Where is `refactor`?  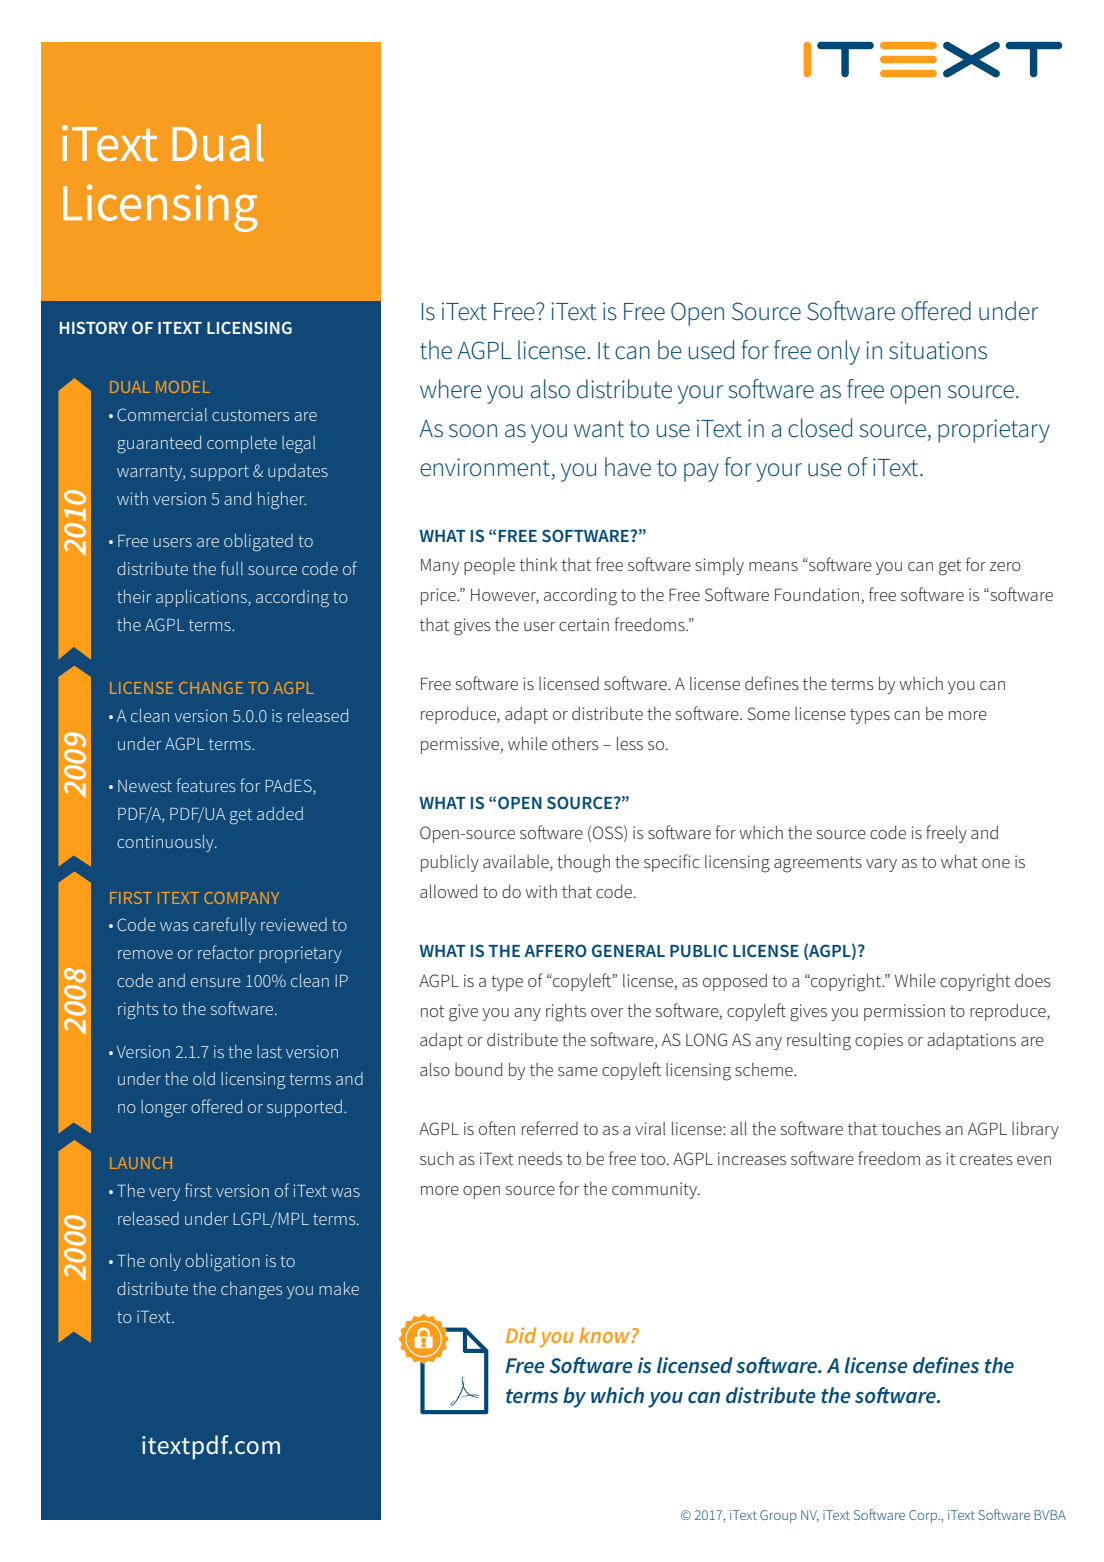 refactor is located at coordinates (226, 952).
